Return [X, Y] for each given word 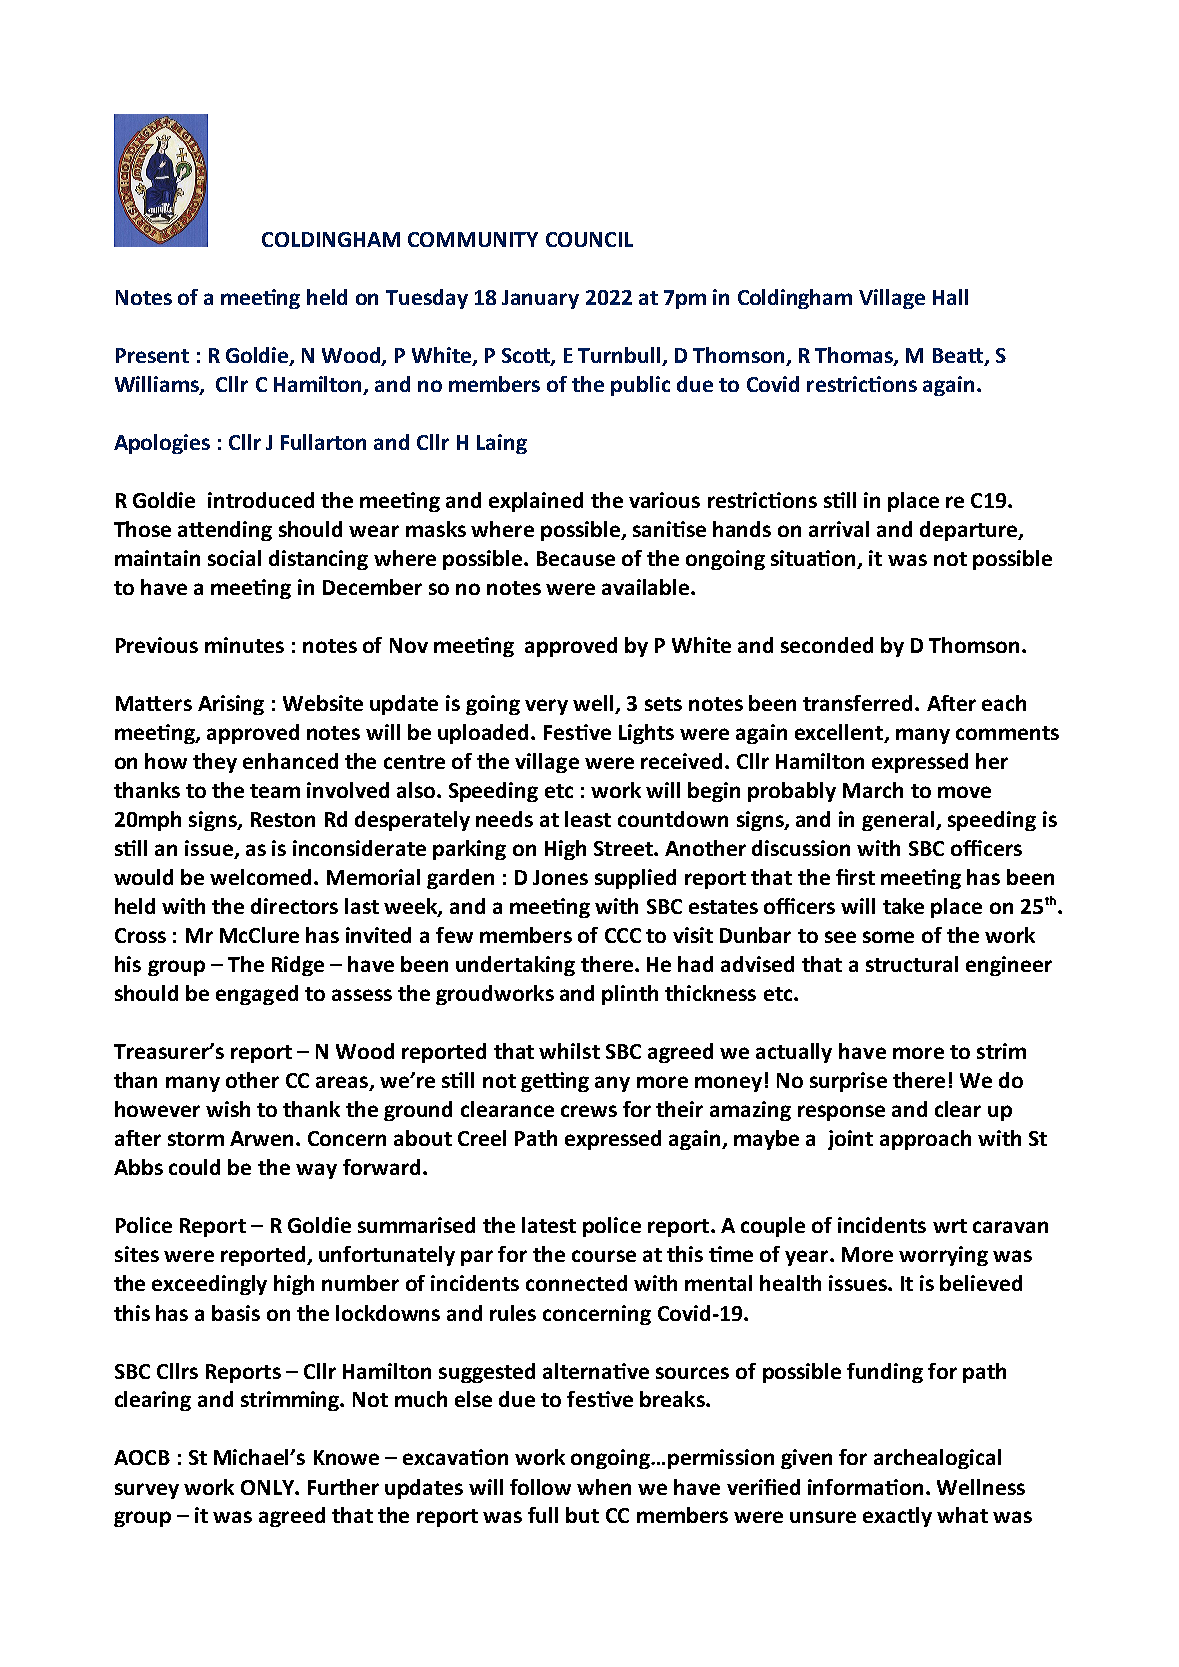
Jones [560, 877]
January [540, 299]
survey [147, 1491]
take [903, 906]
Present [152, 355]
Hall [950, 297]
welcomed [262, 877]
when [604, 1487]
